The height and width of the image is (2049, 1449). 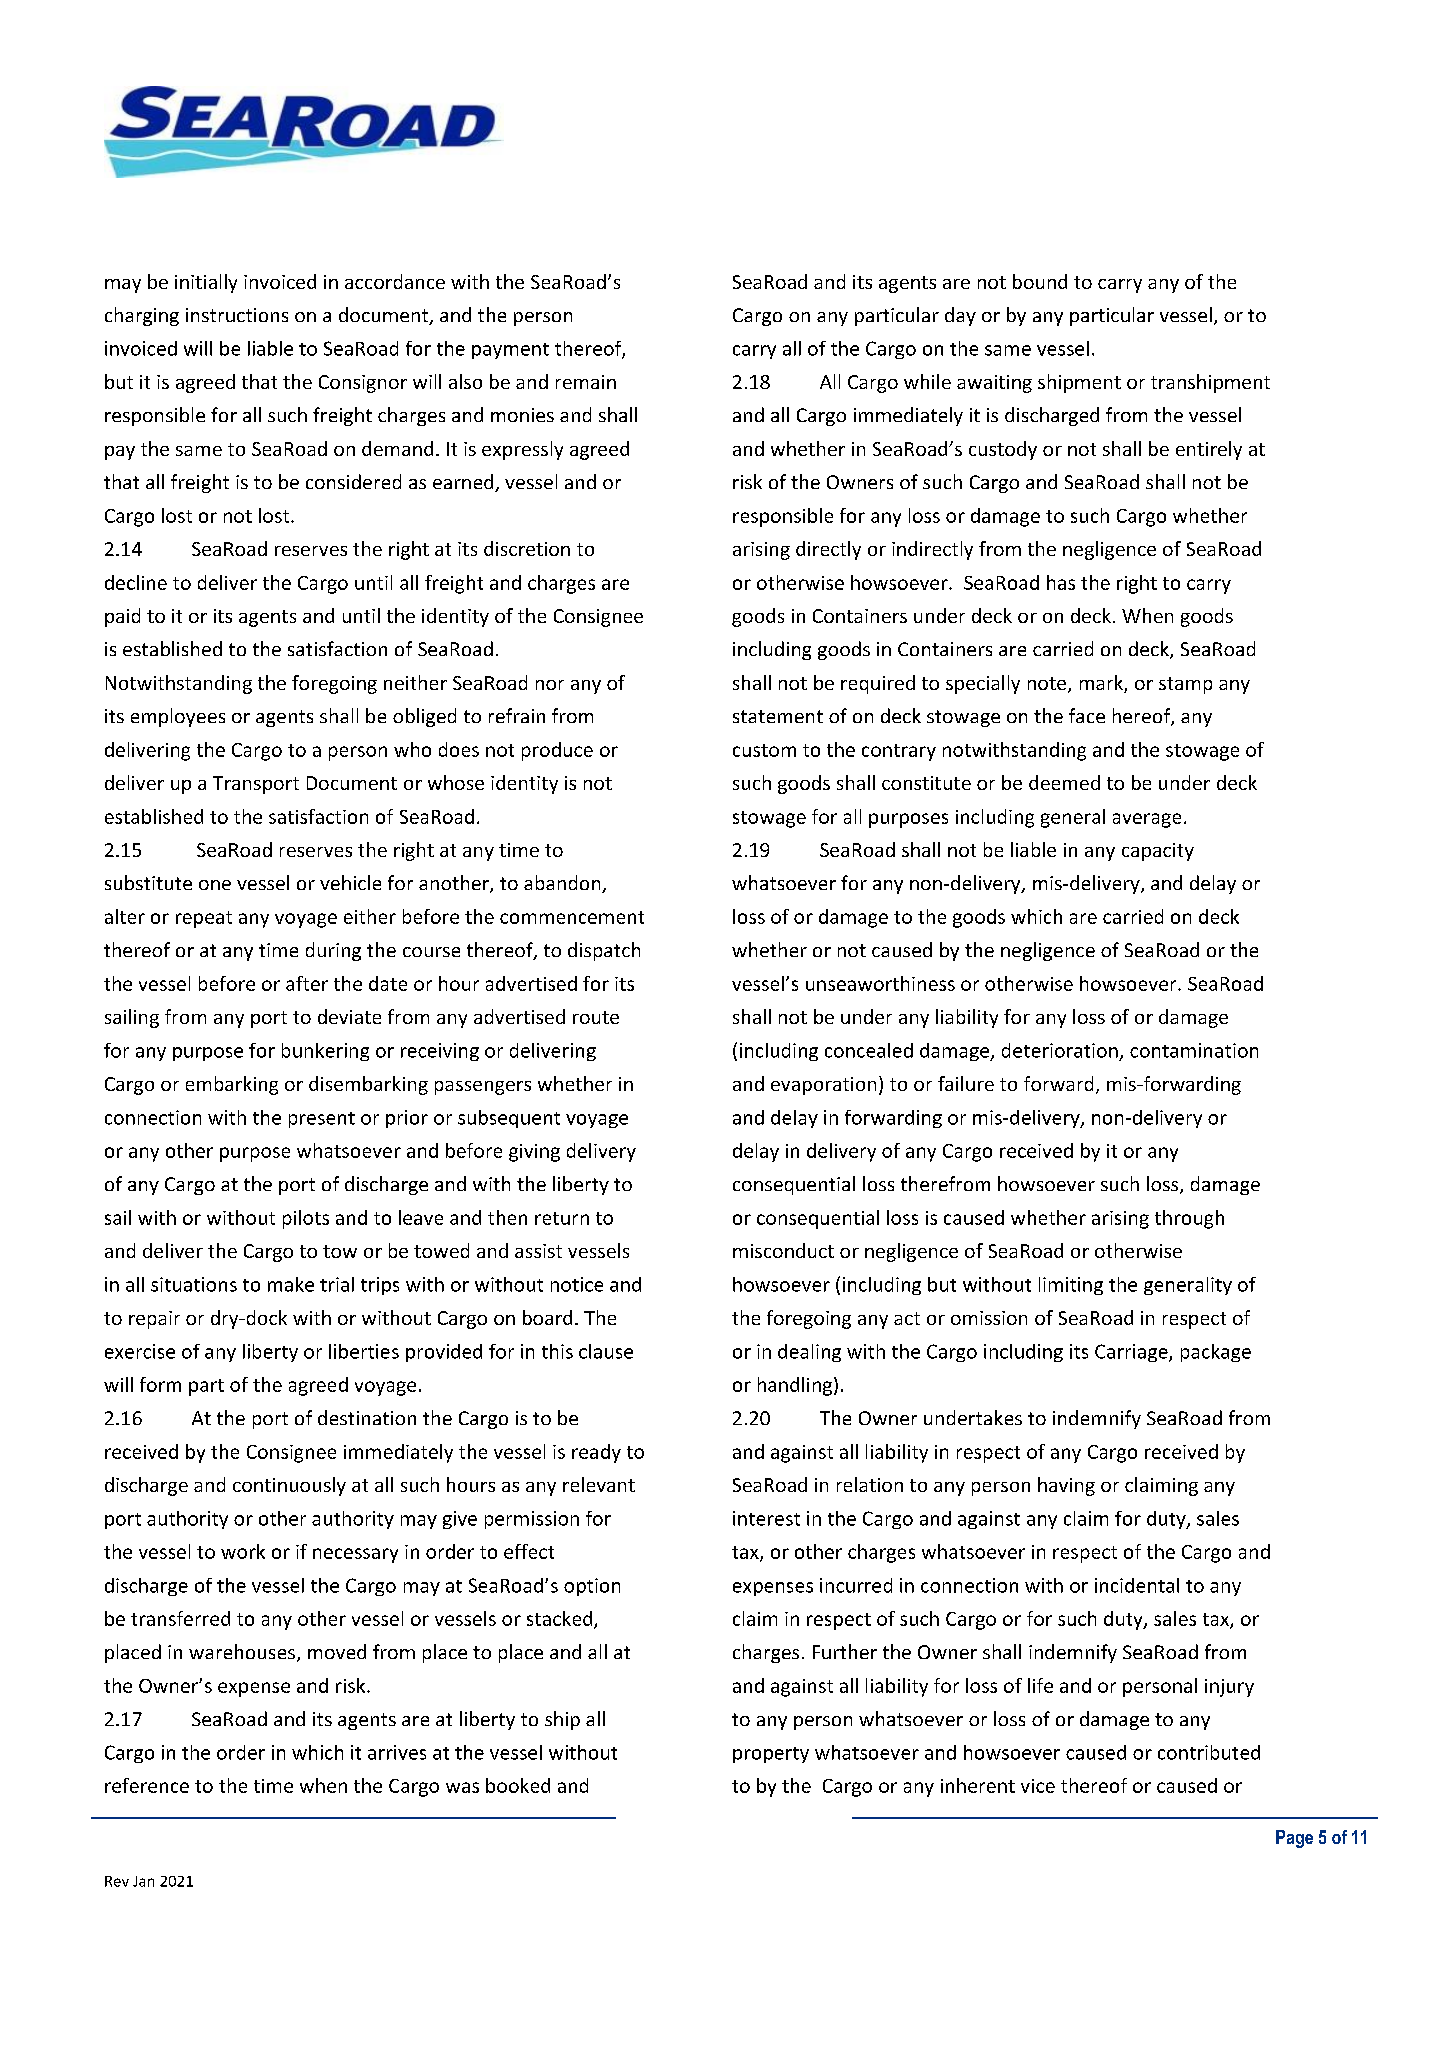 What do you see at coordinates (322, 1120) in the image?
I see `present` at bounding box center [322, 1120].
